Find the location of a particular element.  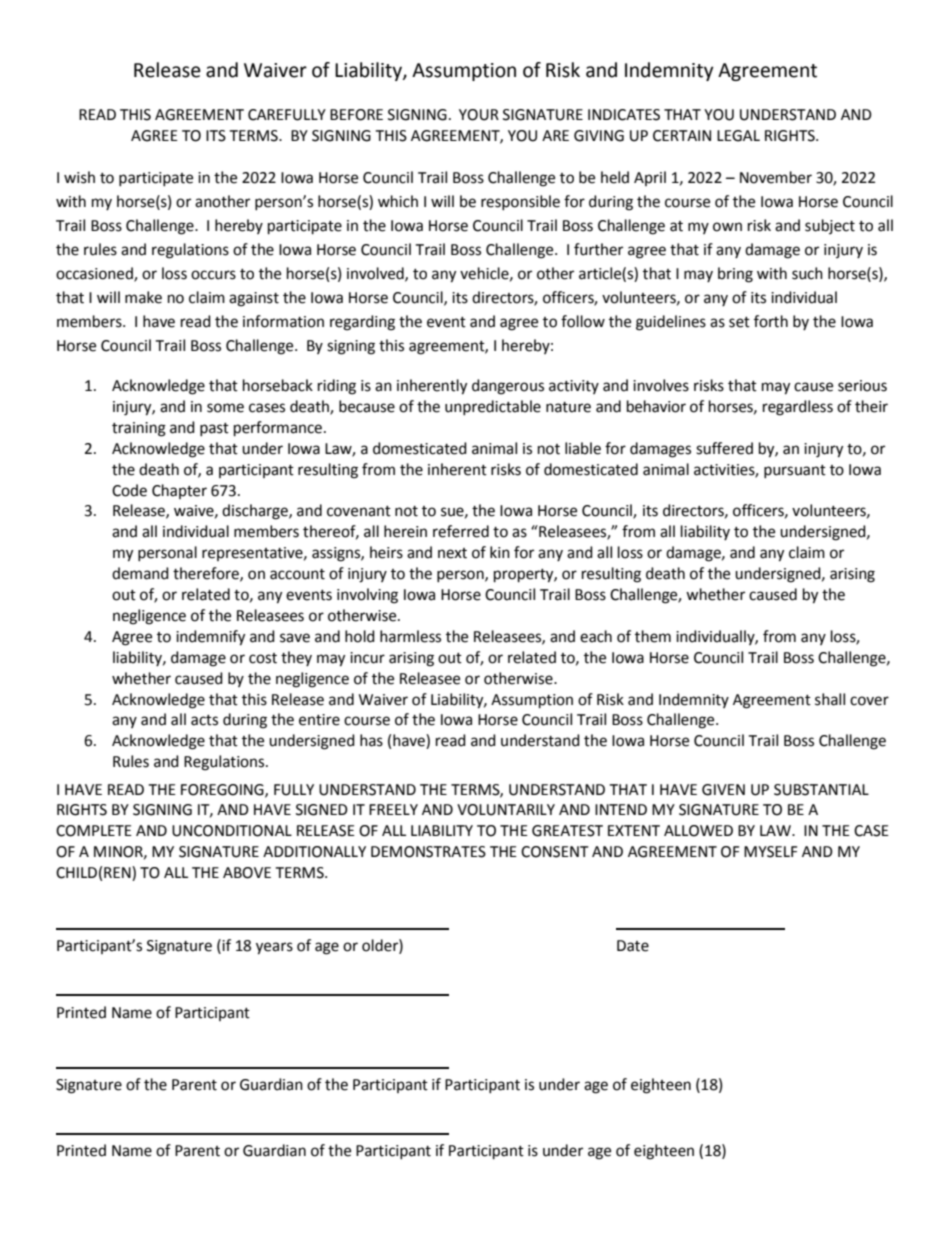

wish is located at coordinates (79, 177).
